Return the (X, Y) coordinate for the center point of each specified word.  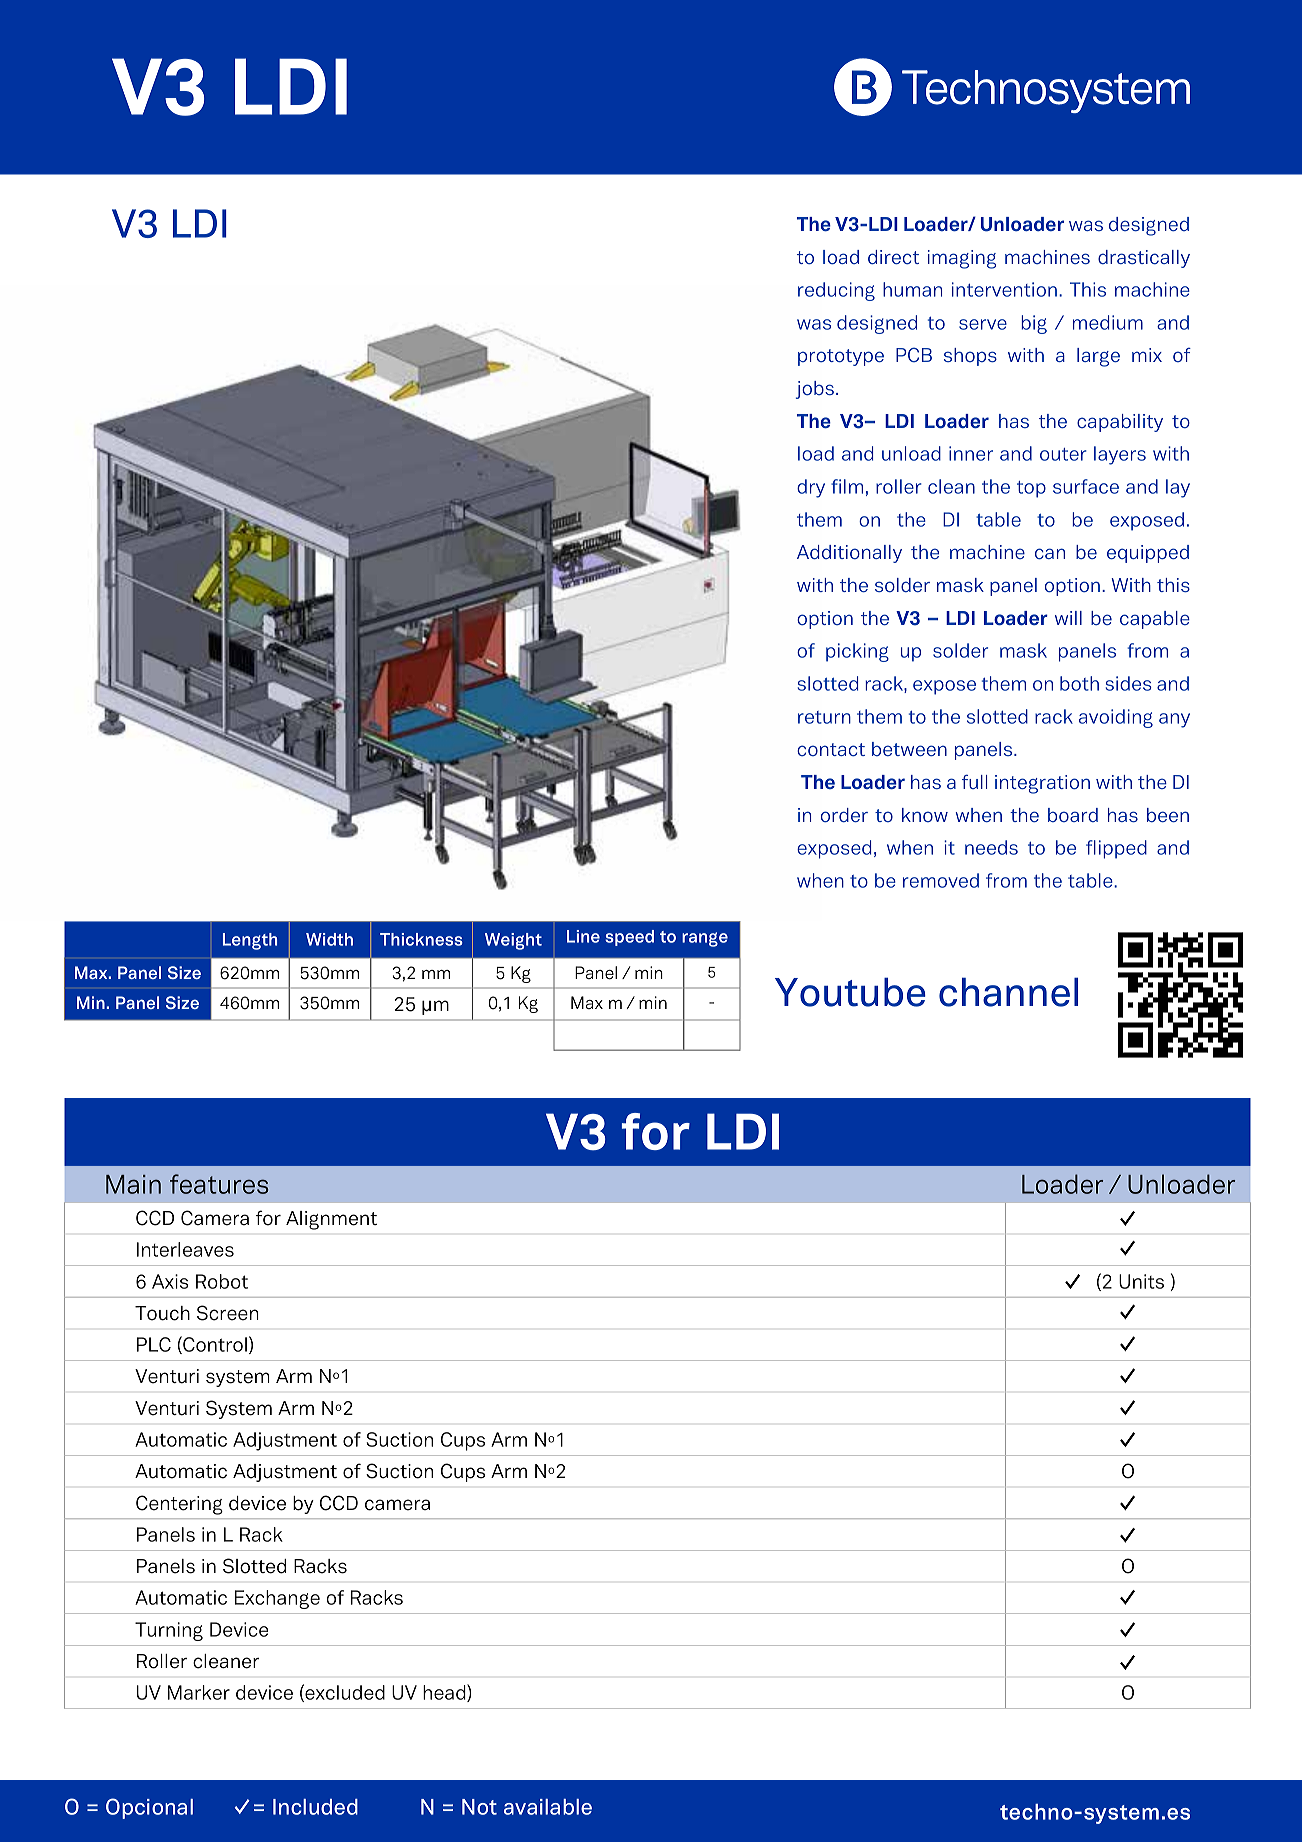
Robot (222, 1281)
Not (479, 1807)
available (548, 1807)
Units (1141, 1281)
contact (831, 749)
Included (315, 1807)
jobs (815, 390)
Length (250, 941)
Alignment (331, 1220)
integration (1042, 784)
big (1034, 324)
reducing (836, 291)
